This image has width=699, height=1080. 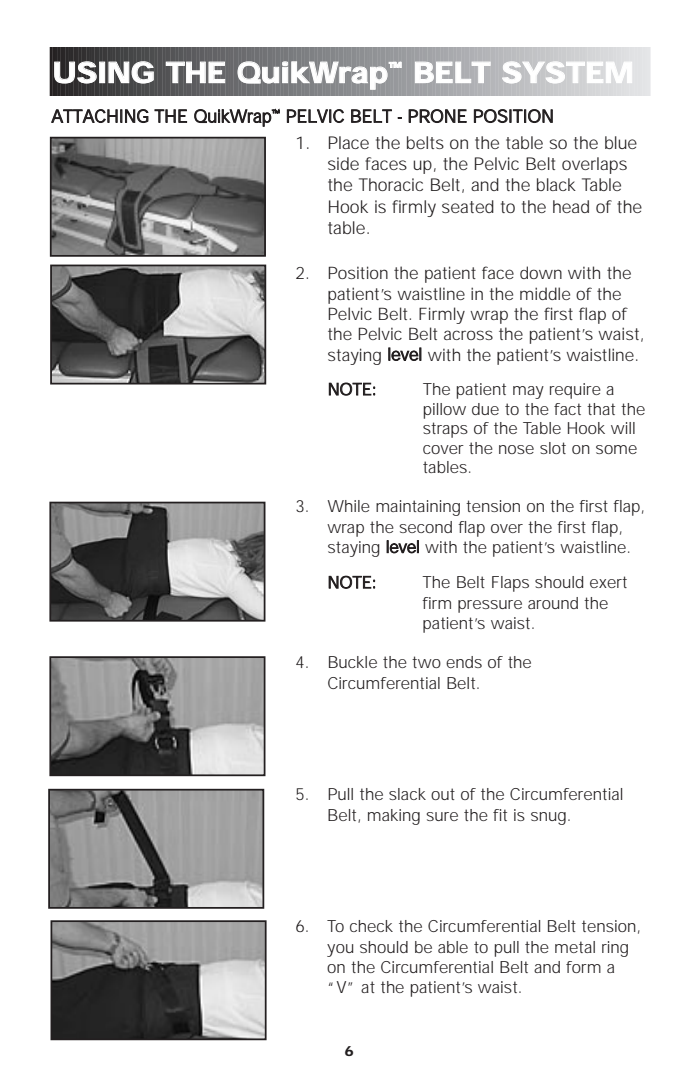 What do you see at coordinates (468, 206) in the image?
I see `seated` at bounding box center [468, 206].
